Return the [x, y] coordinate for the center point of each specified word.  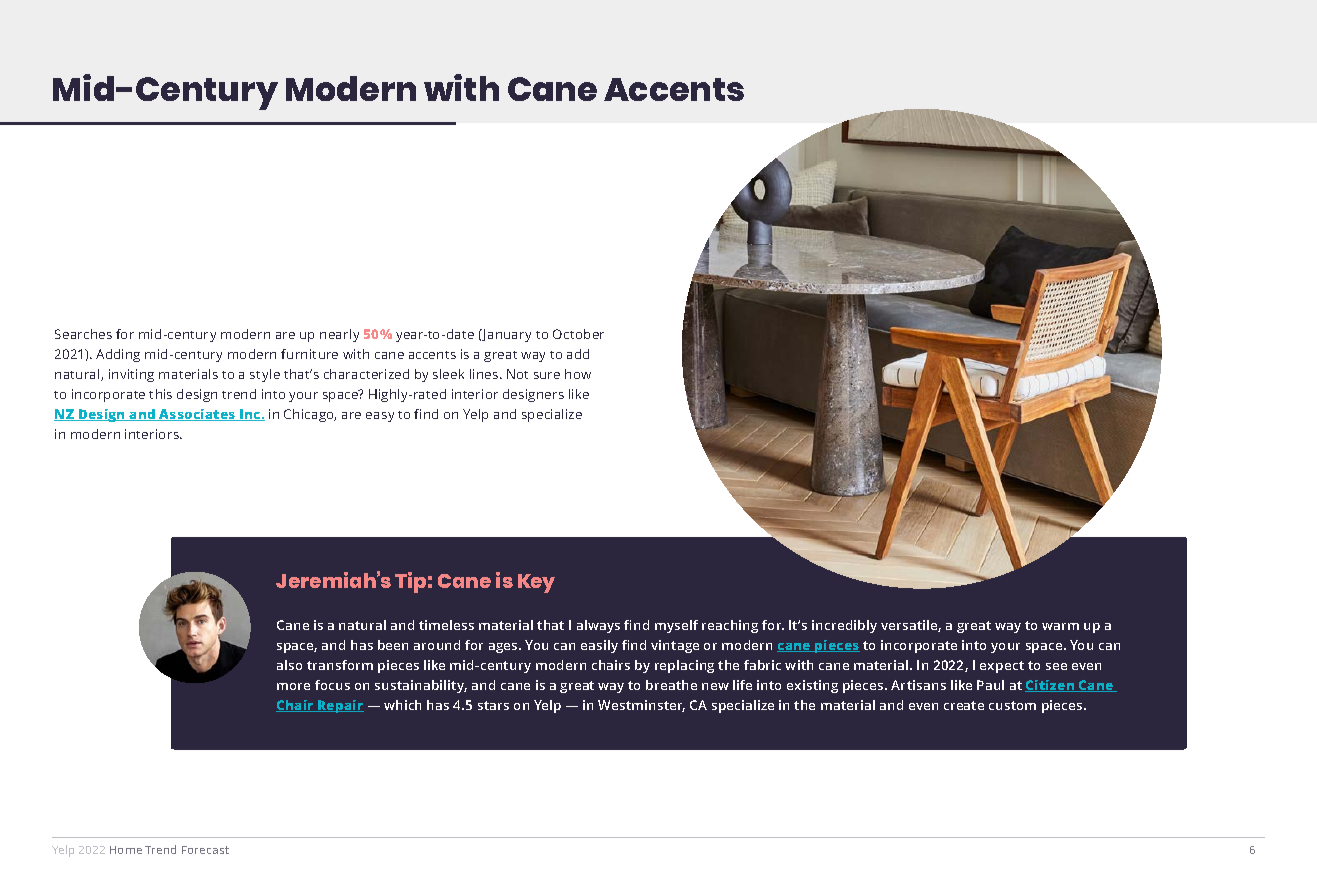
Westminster [641, 706]
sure [547, 375]
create [964, 705]
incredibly [844, 626]
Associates [197, 415]
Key [536, 583]
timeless [446, 625]
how [578, 374]
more [293, 686]
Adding [118, 355]
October [578, 334]
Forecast [205, 850]
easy [380, 417]
